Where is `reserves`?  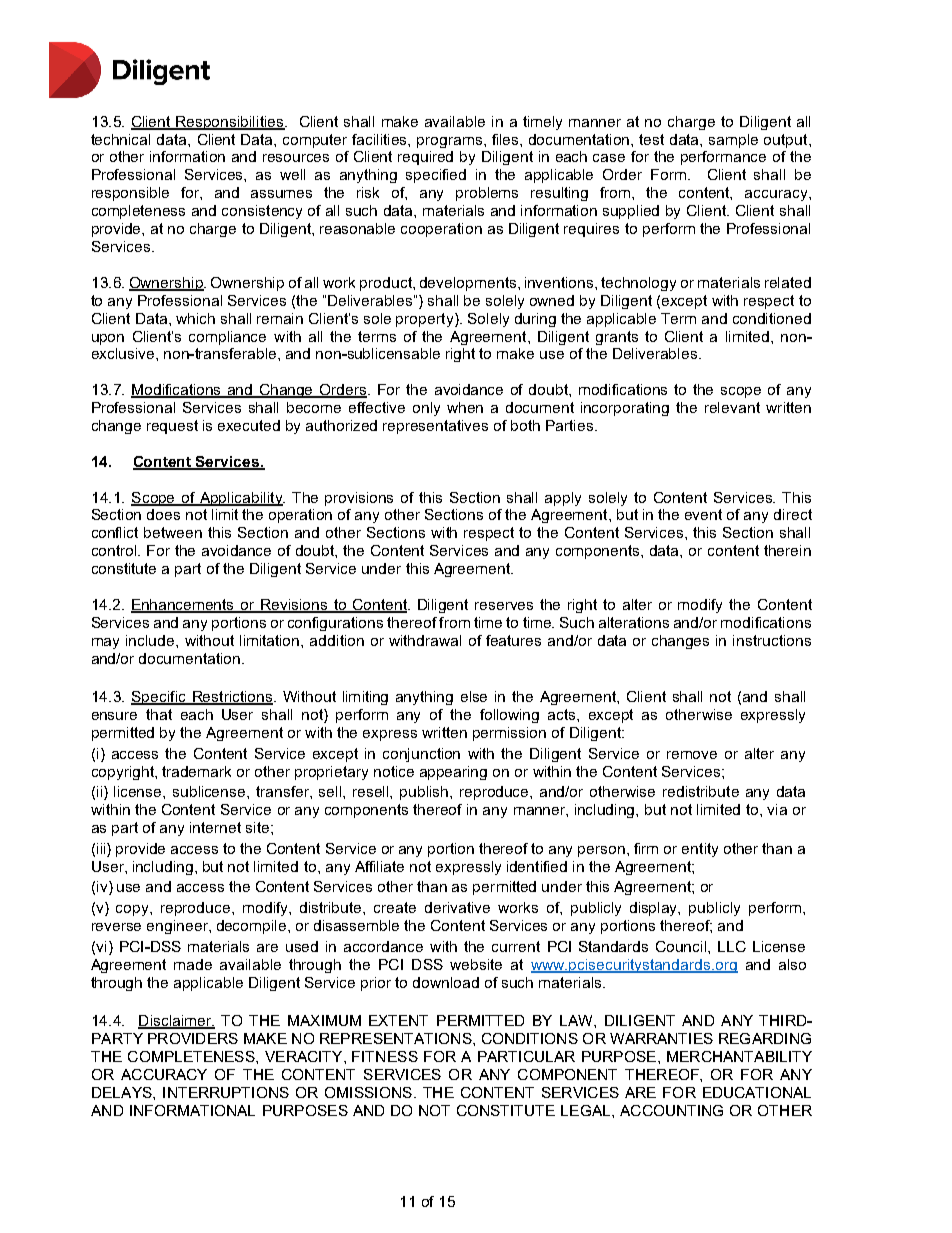
reserves is located at coordinates (504, 606).
